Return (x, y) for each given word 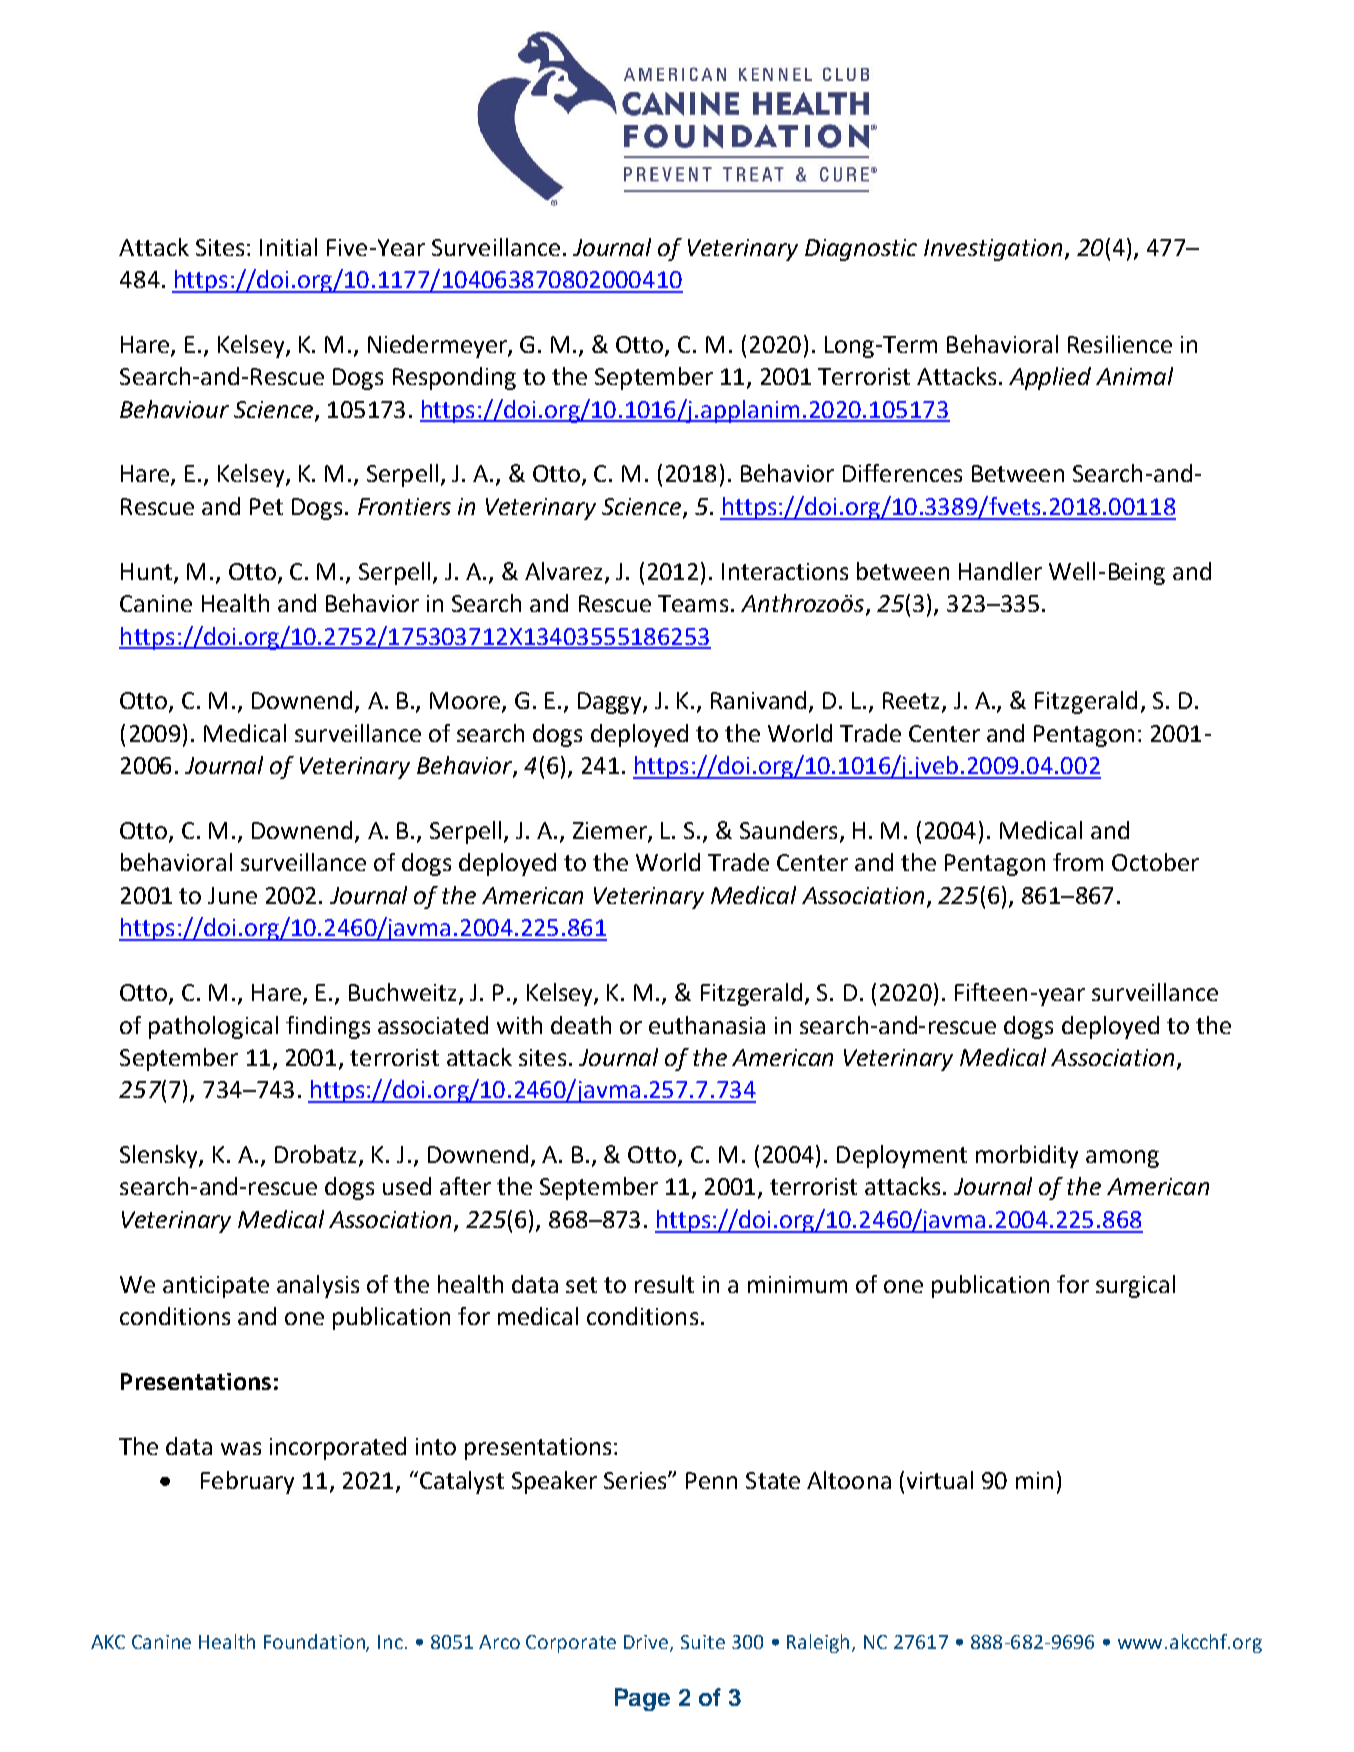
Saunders (788, 830)
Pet (266, 506)
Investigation (993, 250)
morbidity (1027, 1156)
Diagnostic (861, 250)
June (232, 895)
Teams (693, 603)
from (1078, 862)
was (241, 1448)
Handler (1000, 571)
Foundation (315, 1643)
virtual (940, 1480)
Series (636, 1480)
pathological (213, 1027)
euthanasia (707, 1025)
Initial (288, 247)
